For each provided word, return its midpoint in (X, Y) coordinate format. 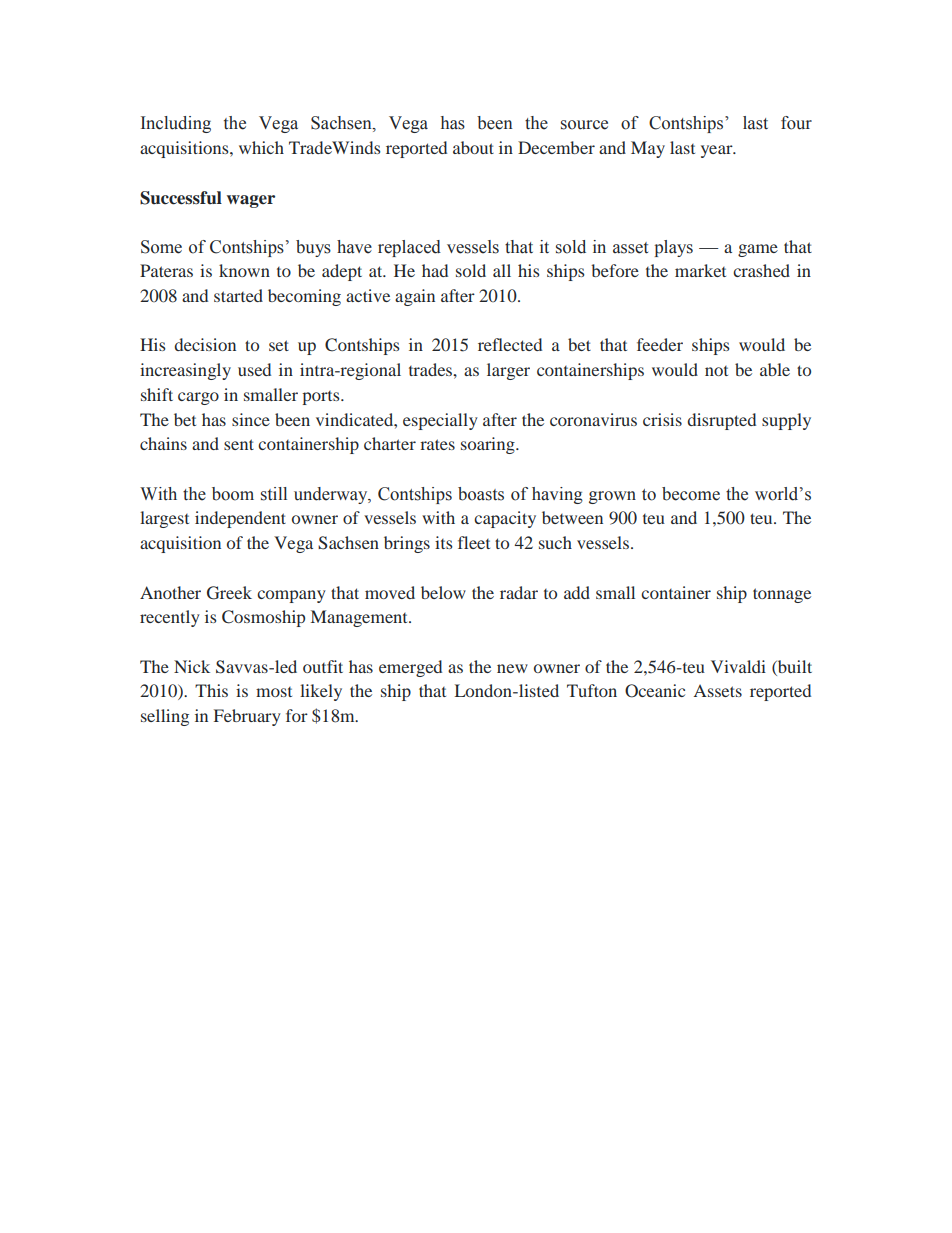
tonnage (782, 595)
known (244, 270)
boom (233, 494)
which (261, 147)
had (435, 270)
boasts (481, 494)
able (775, 369)
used (254, 369)
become (691, 494)
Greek (229, 593)
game (758, 250)
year (718, 151)
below (443, 592)
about (473, 147)
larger (508, 371)
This (211, 690)
